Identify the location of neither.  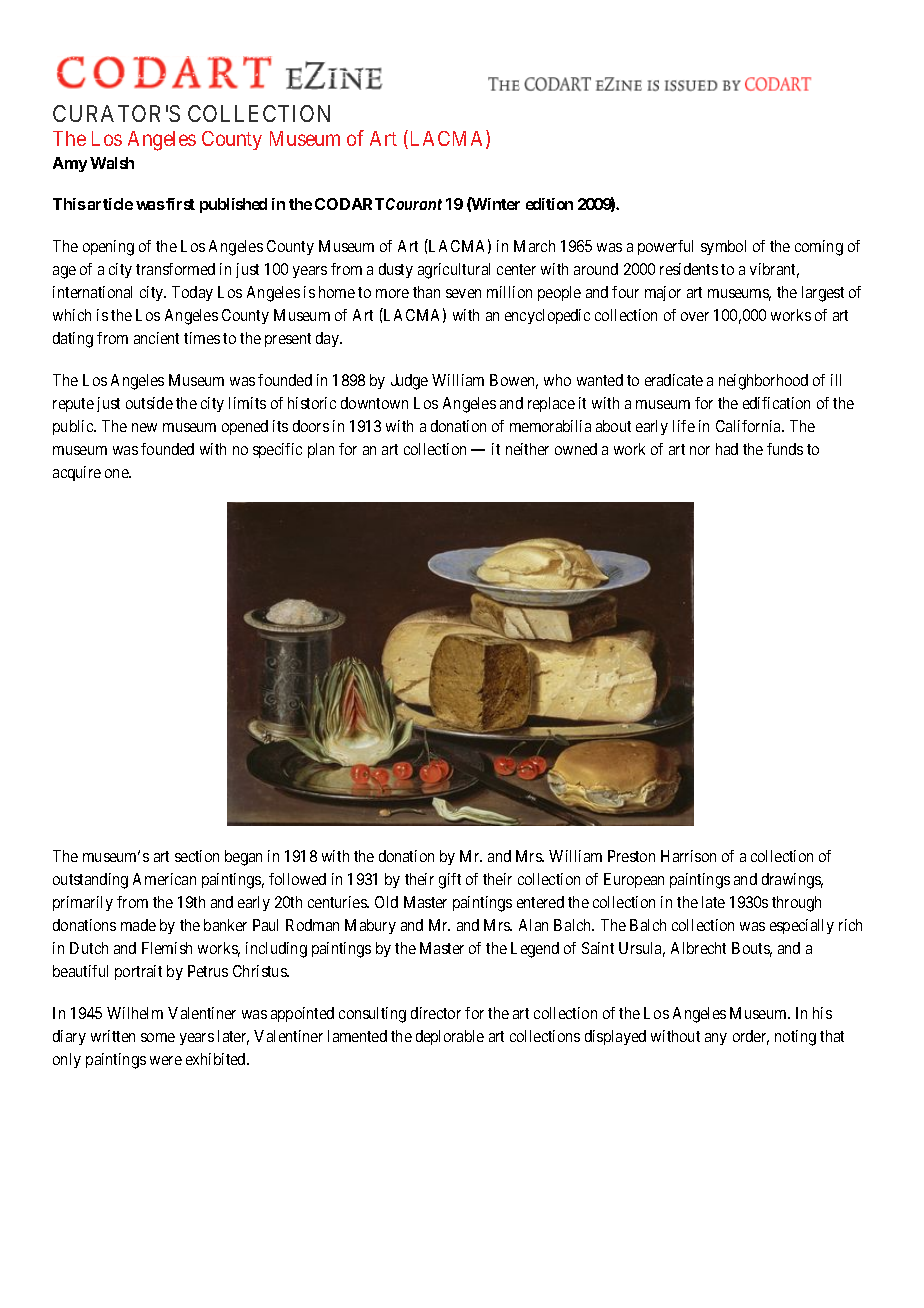
(527, 449).
